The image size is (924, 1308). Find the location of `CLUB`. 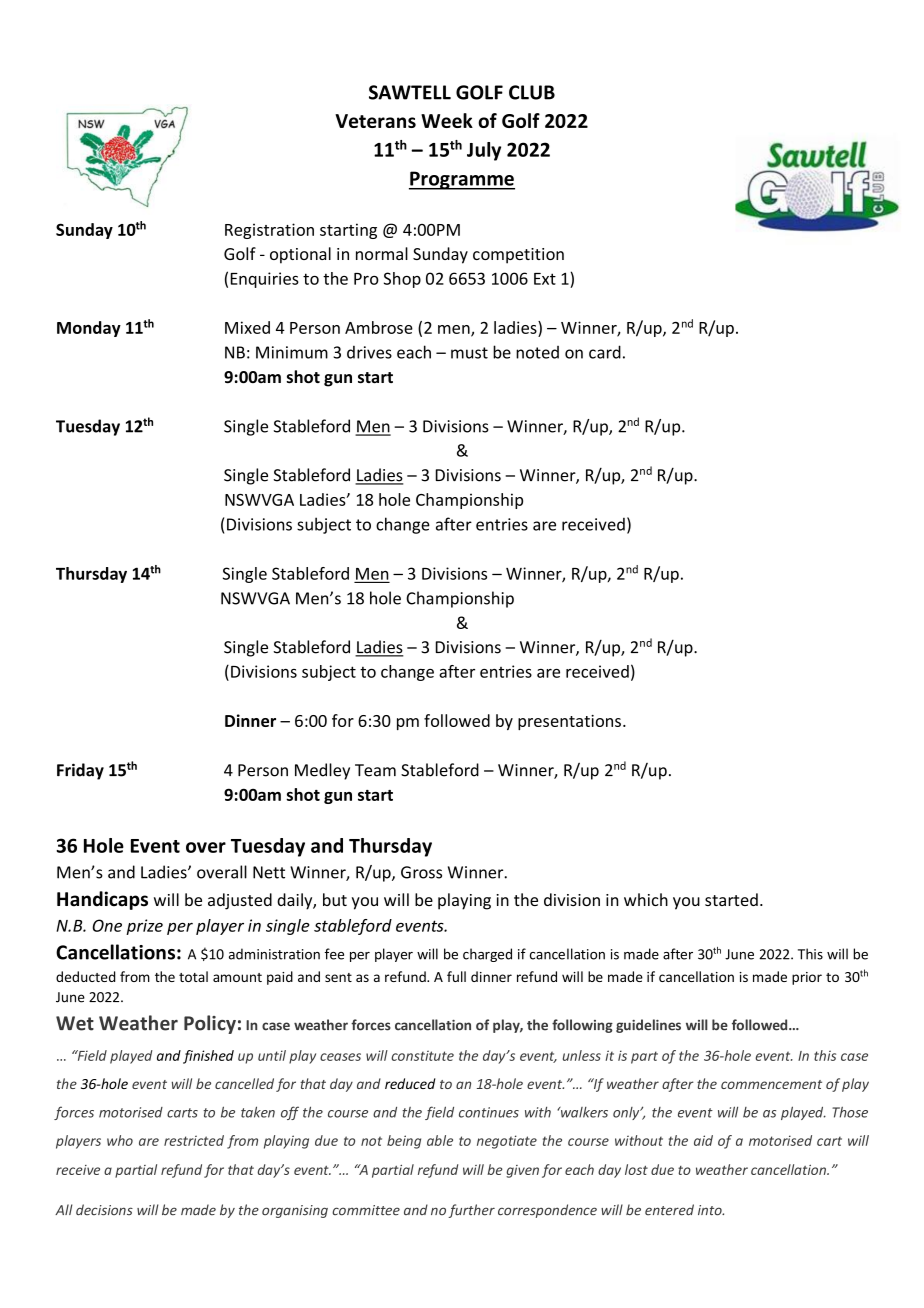

CLUB is located at coordinates (532, 92).
